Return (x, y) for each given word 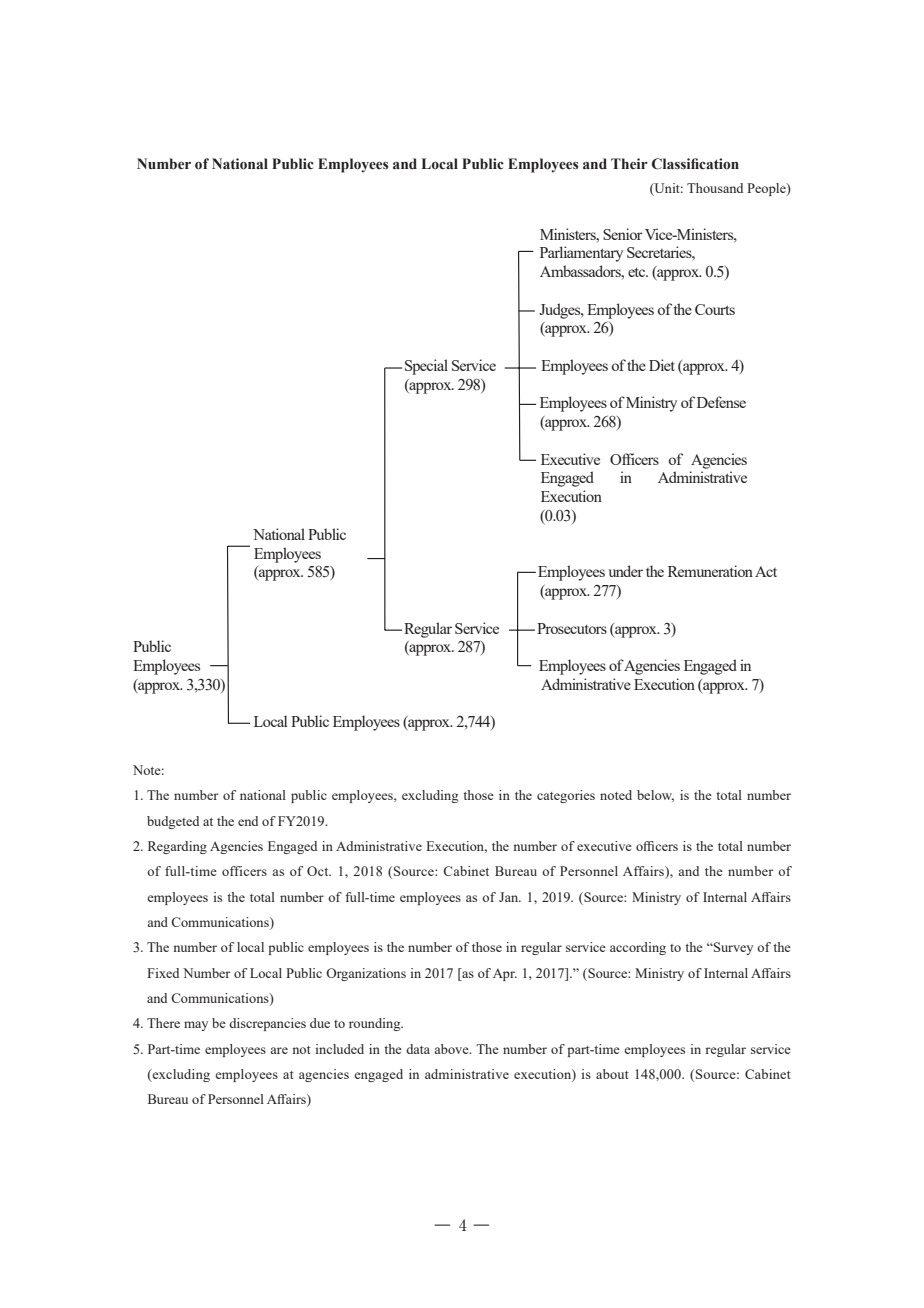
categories (566, 796)
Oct (319, 871)
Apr (505, 974)
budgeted (173, 822)
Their (629, 163)
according (638, 948)
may (196, 1026)
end (248, 821)
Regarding (177, 847)
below (655, 796)
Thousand (715, 188)
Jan (510, 897)
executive (604, 846)
